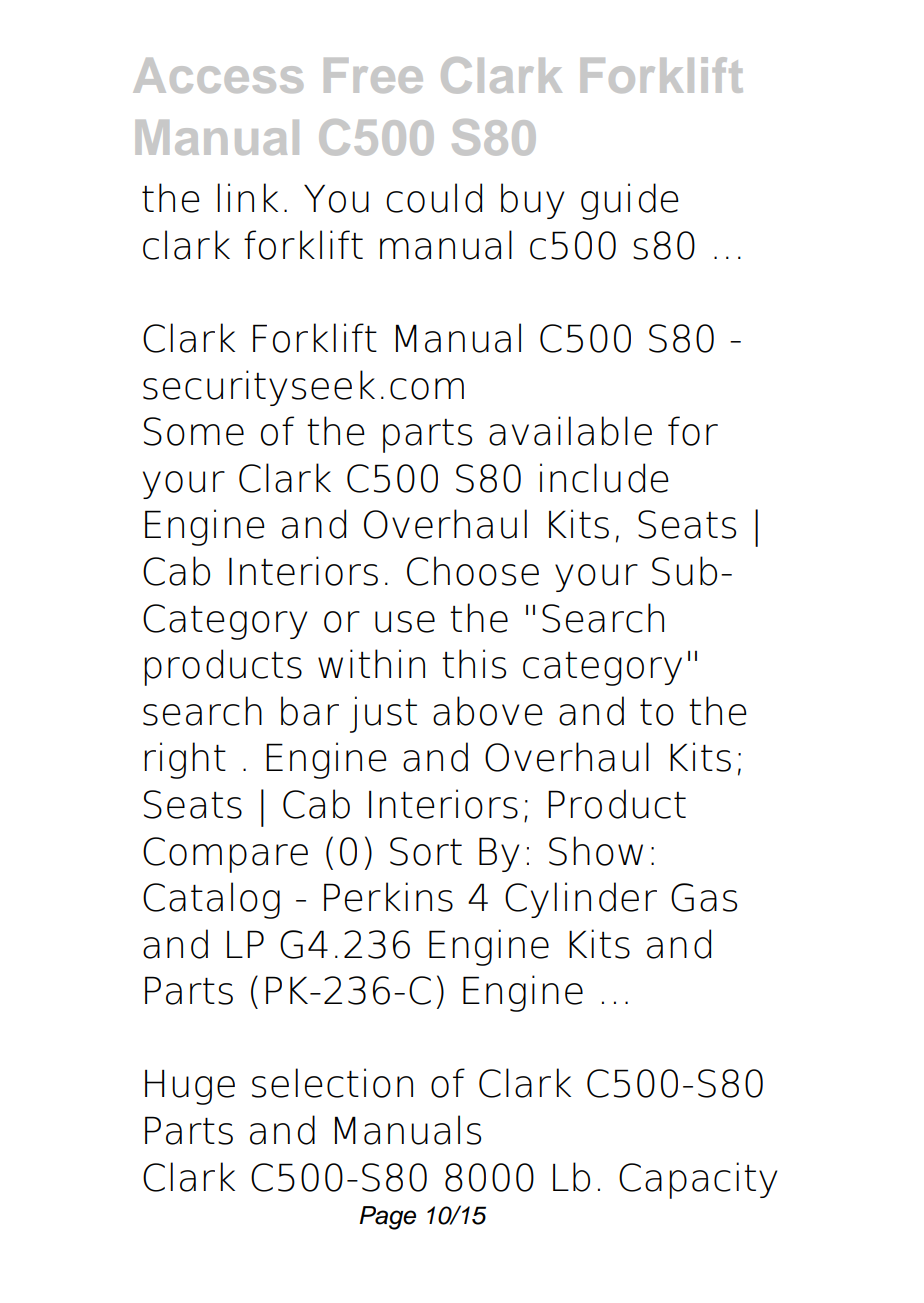 The height and width of the screenshot is (1303, 924). I want to click on Free, so click(373, 75).
